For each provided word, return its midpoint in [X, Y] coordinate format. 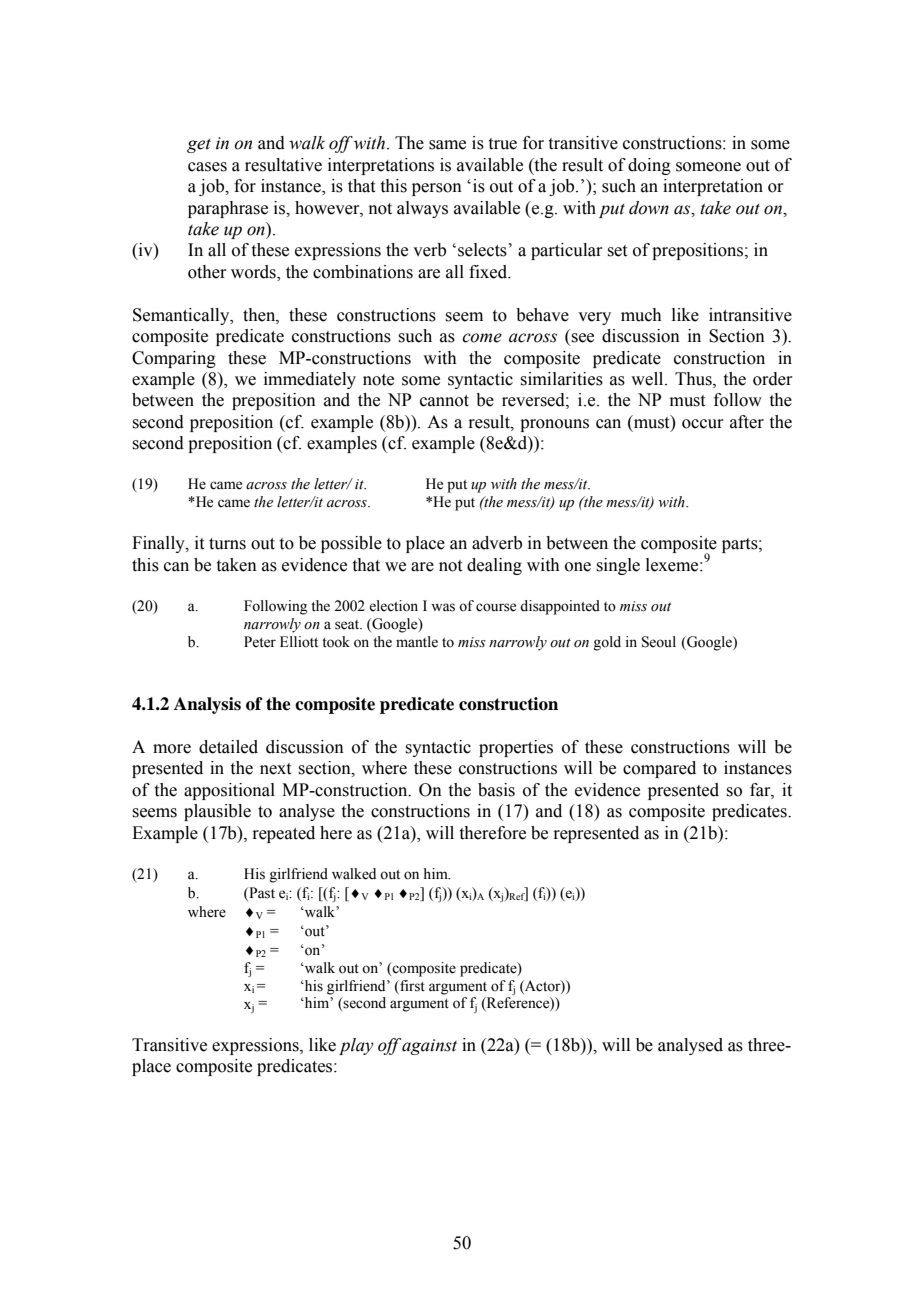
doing [649, 166]
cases [207, 167]
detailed [228, 747]
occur [703, 424]
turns [227, 544]
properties [516, 748]
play [356, 1046]
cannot [444, 401]
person [437, 189]
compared [659, 769]
